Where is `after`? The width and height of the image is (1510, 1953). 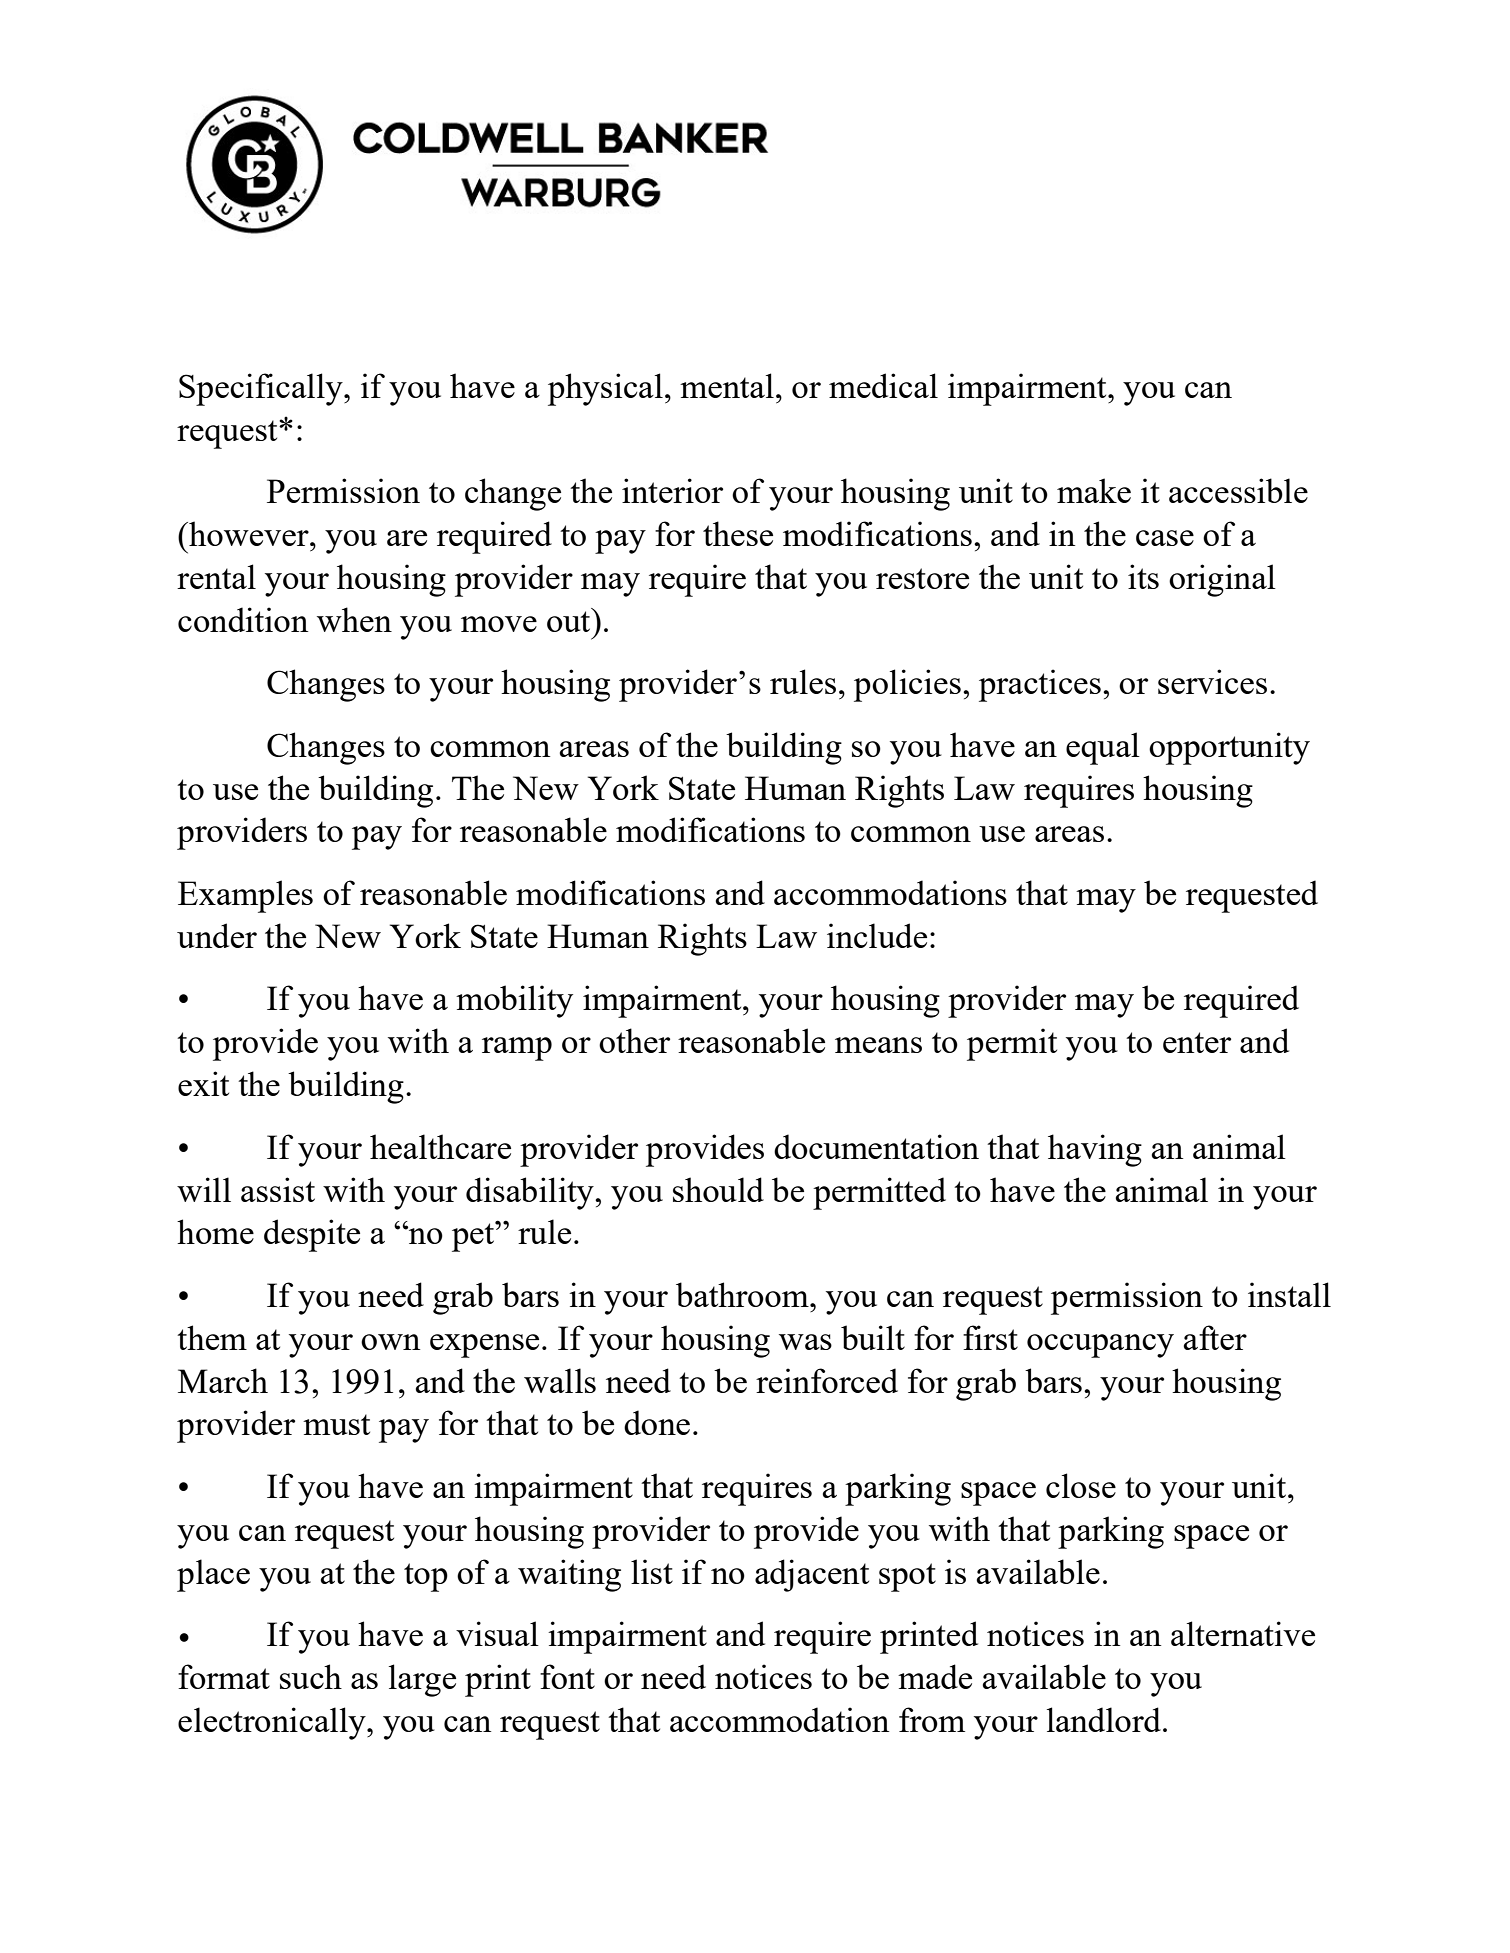
after is located at coordinates (1215, 1337).
